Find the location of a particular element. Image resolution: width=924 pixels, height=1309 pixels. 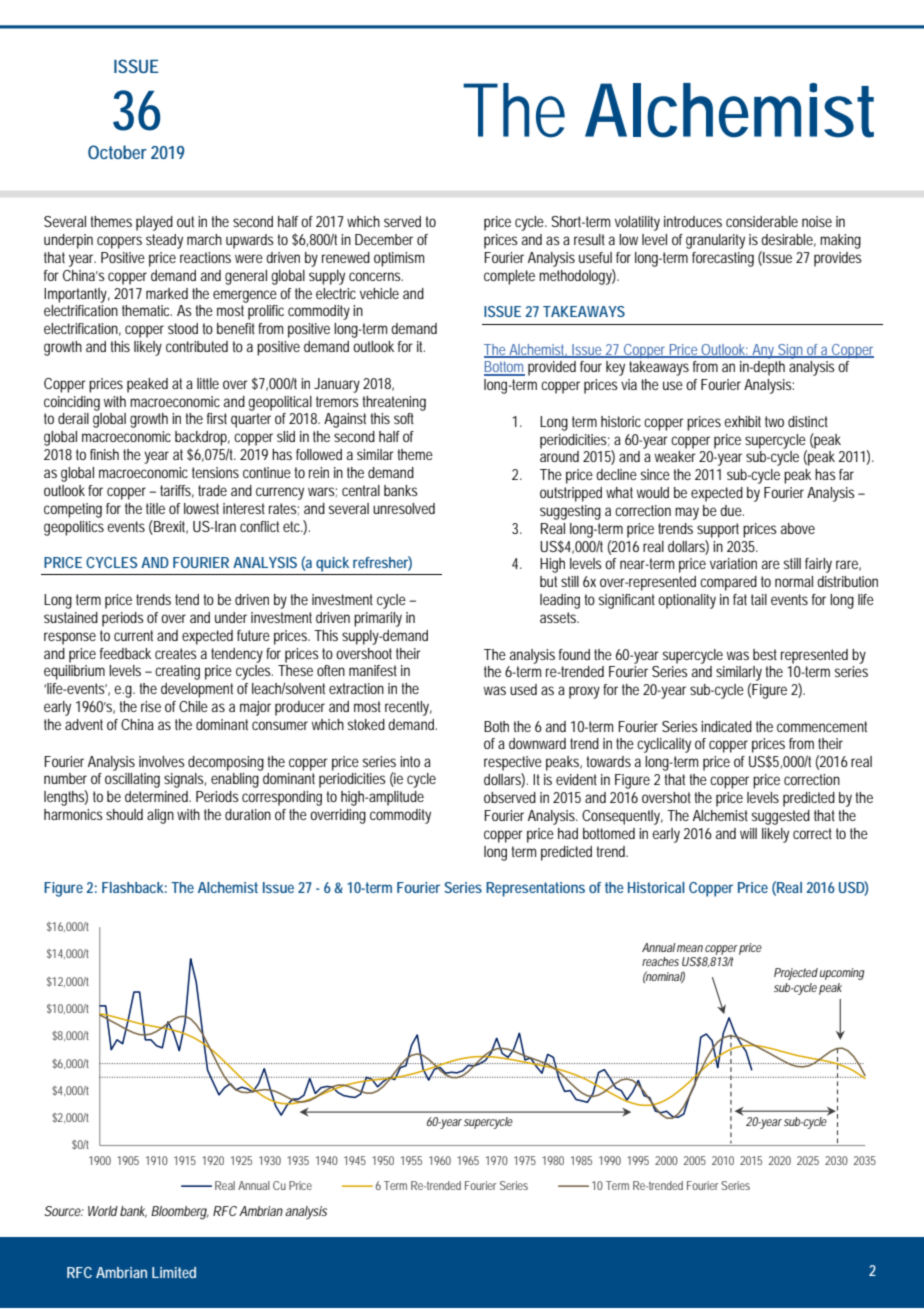

support is located at coordinates (718, 530).
